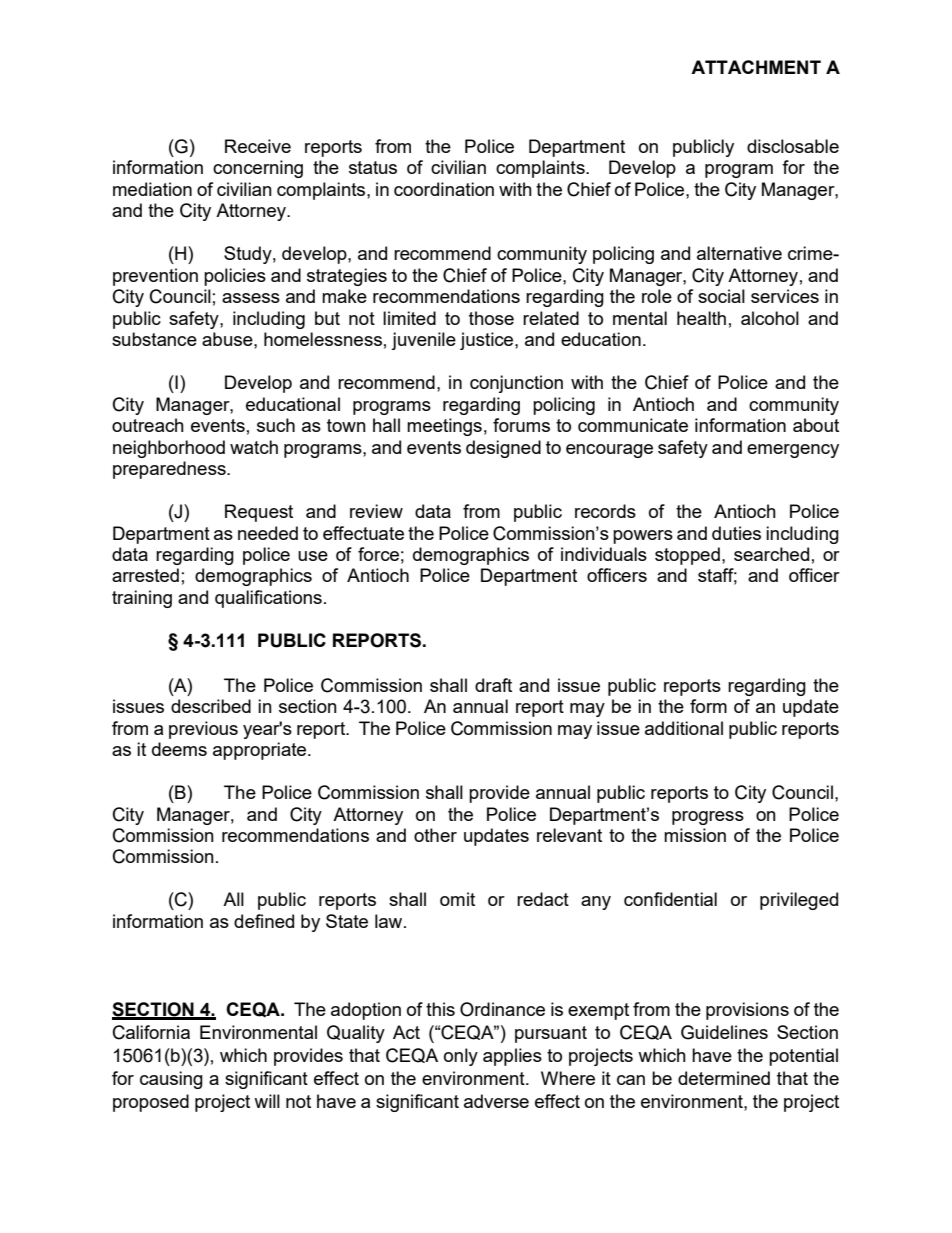  I want to click on those, so click(491, 318).
